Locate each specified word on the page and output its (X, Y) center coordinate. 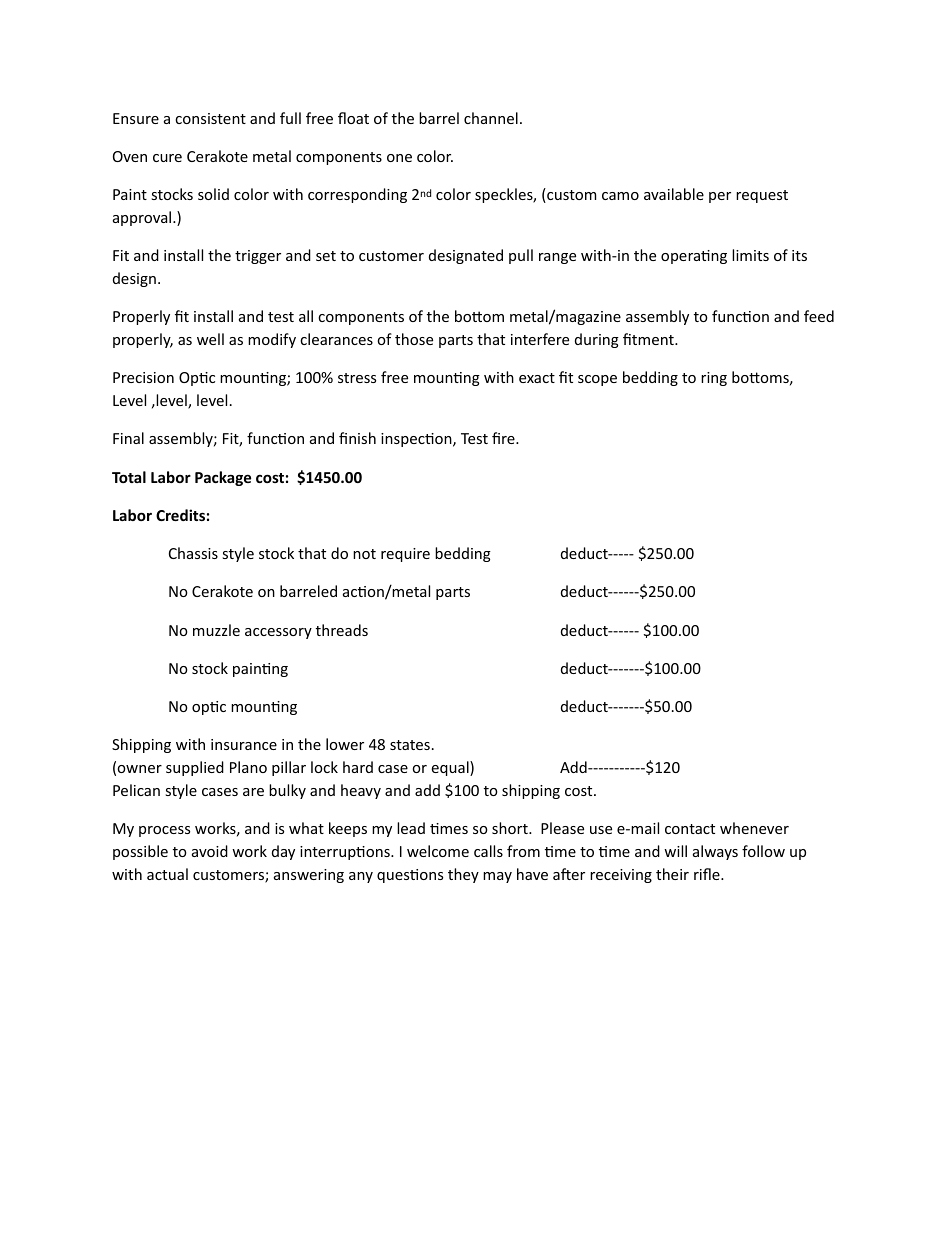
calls (488, 851)
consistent (210, 118)
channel (491, 118)
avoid (210, 851)
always (715, 852)
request (762, 196)
